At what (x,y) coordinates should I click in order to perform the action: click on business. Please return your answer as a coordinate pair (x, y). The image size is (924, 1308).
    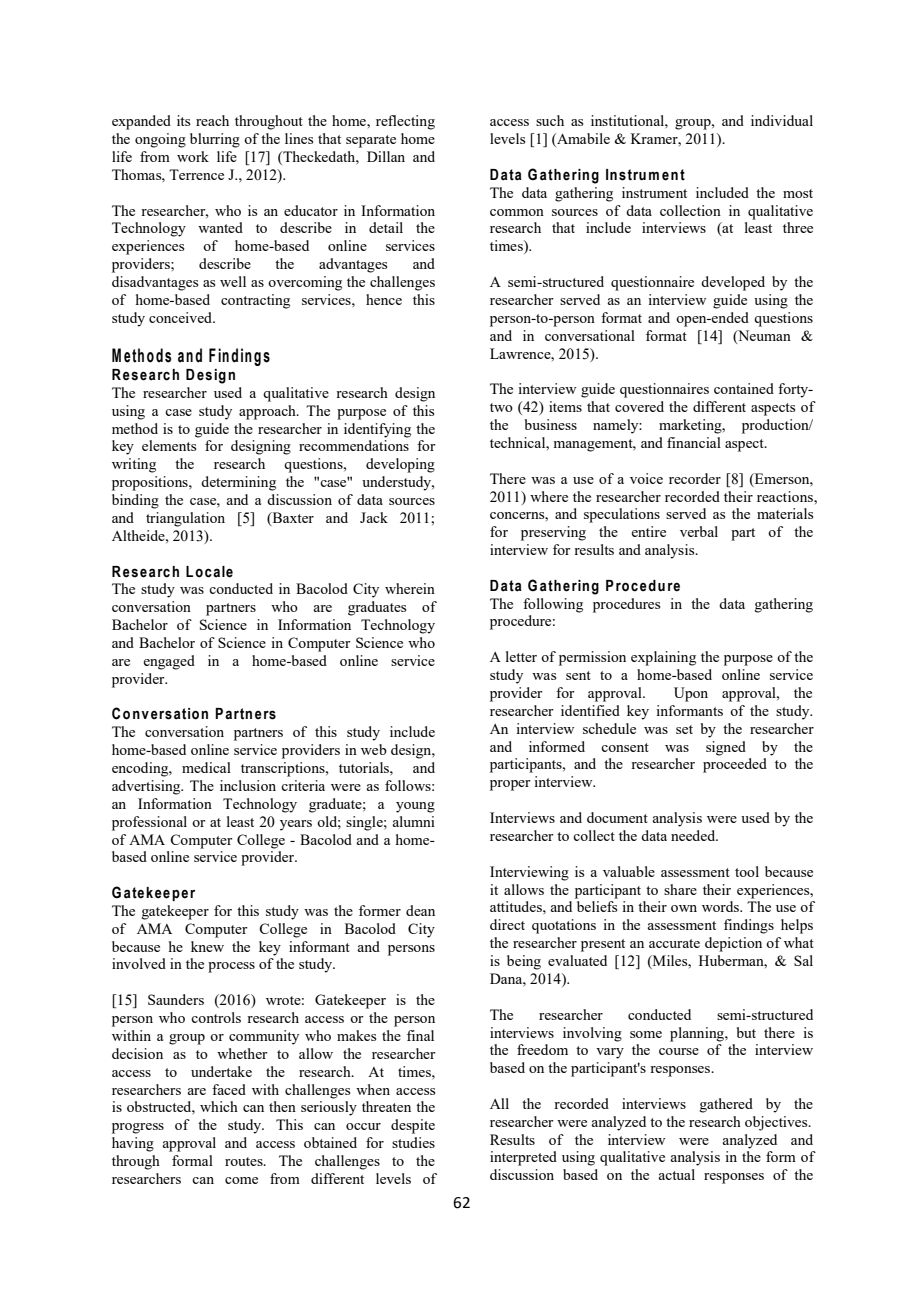
    Looking at the image, I should click on (551, 424).
